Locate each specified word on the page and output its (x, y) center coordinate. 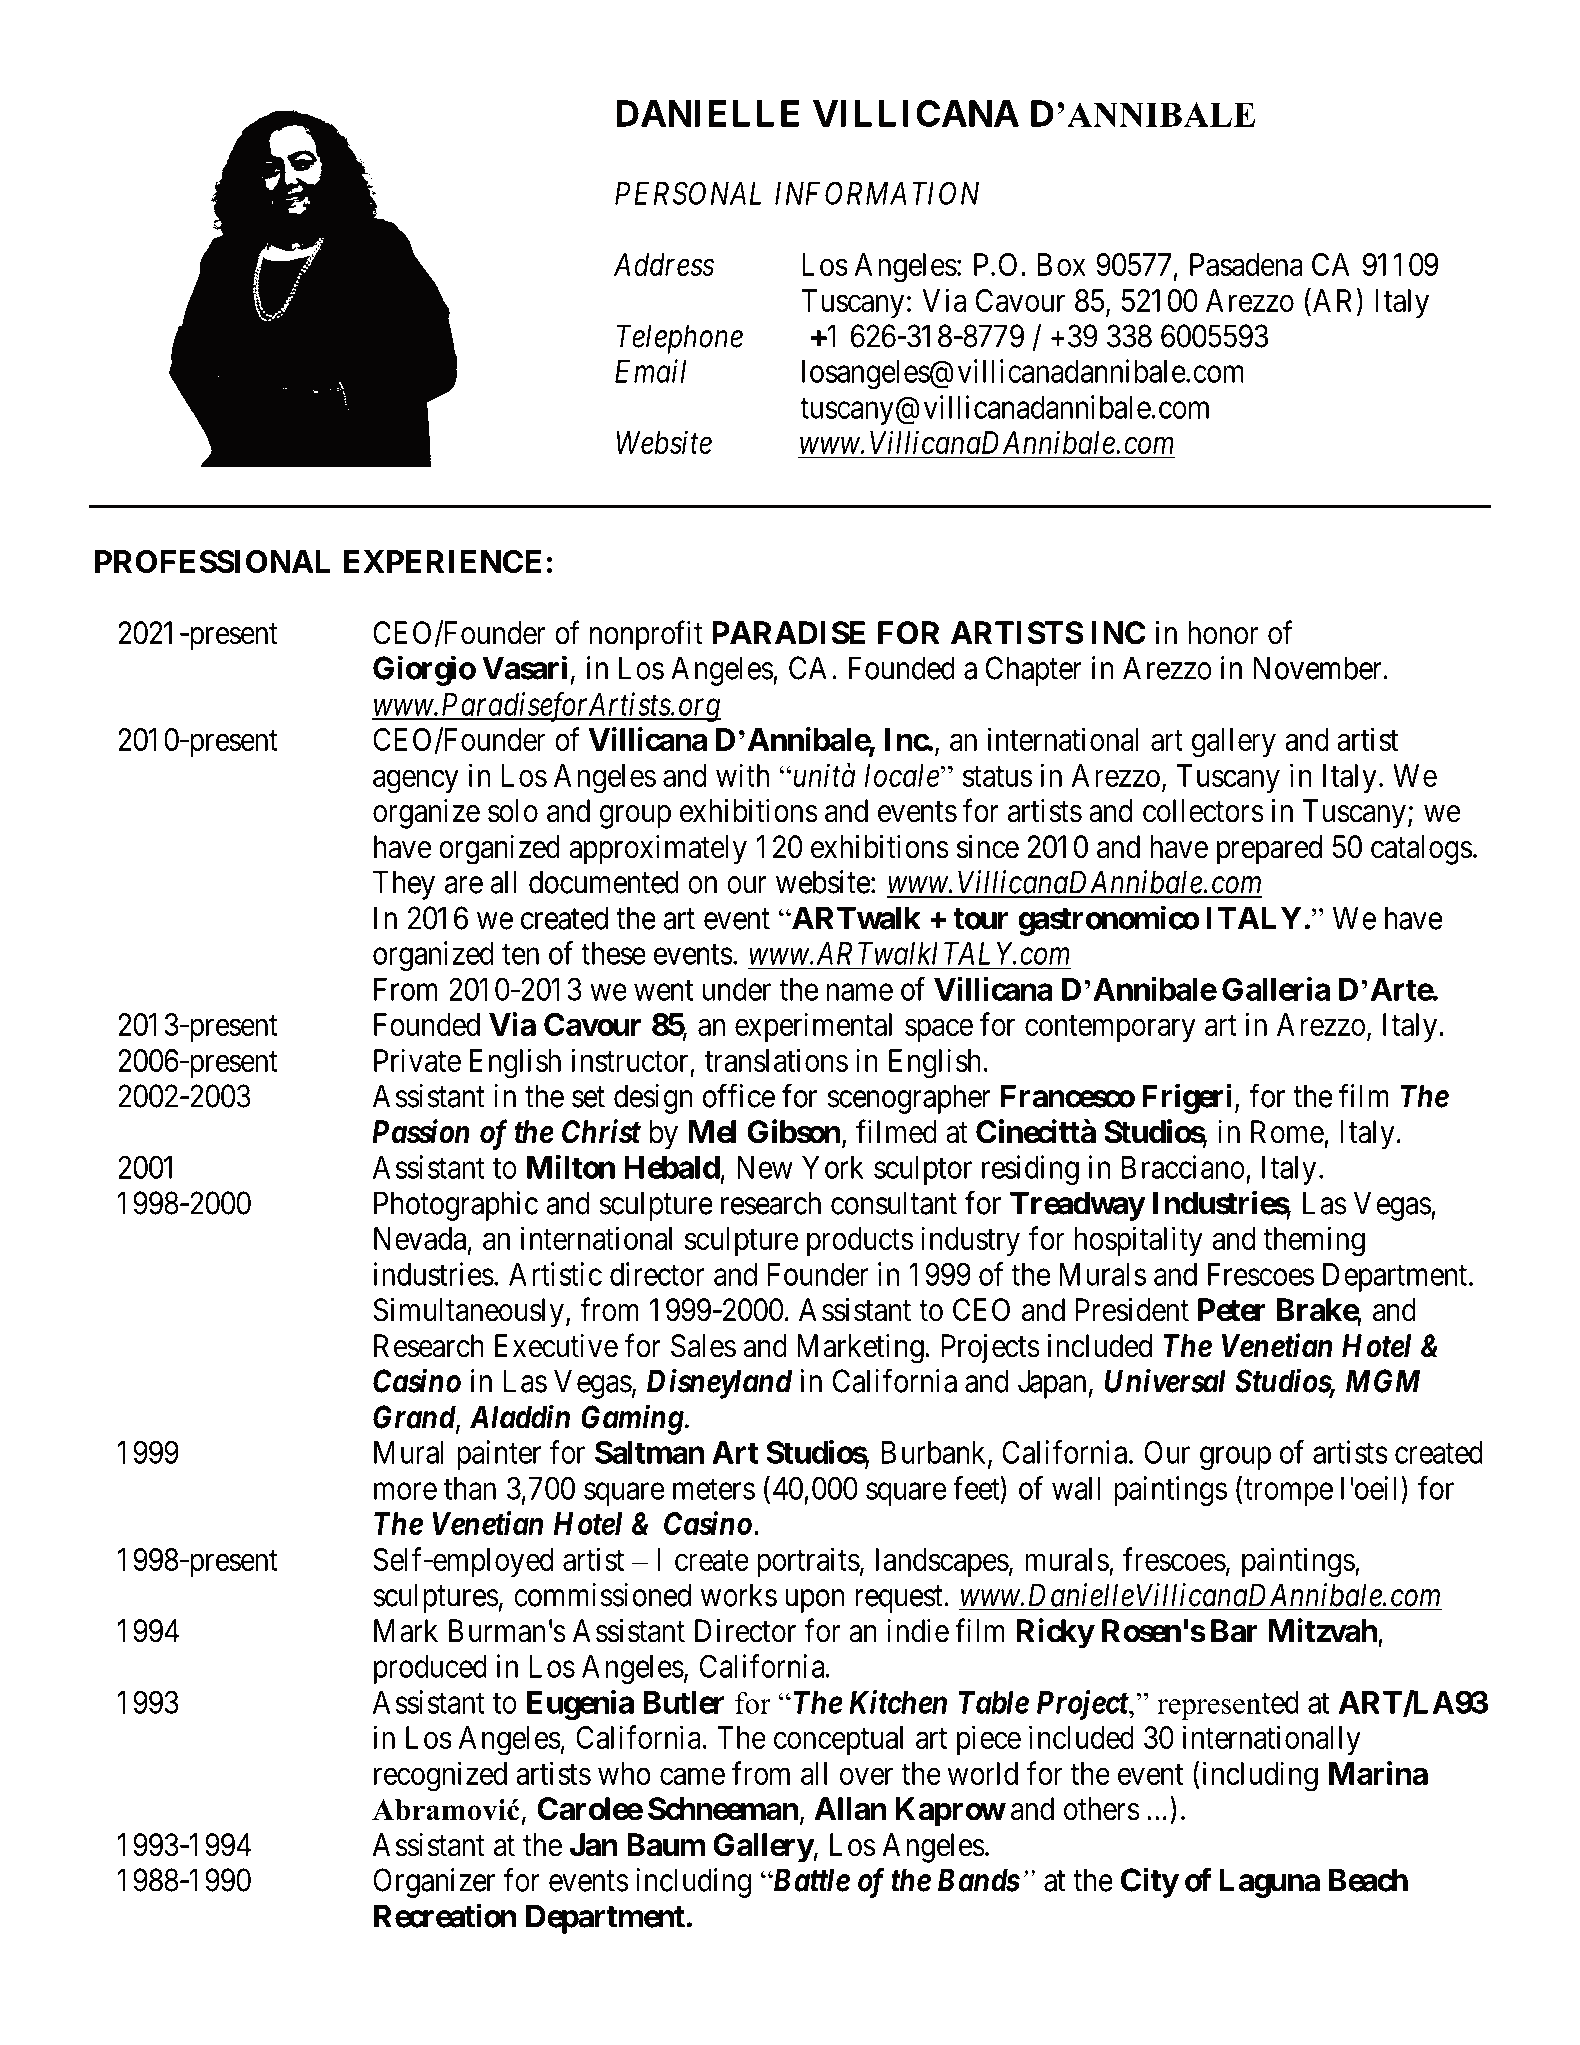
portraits (808, 1562)
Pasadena (1246, 264)
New (765, 1167)
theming (1314, 1241)
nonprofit (646, 635)
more (405, 1491)
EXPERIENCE (442, 561)
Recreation (445, 1915)
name (860, 992)
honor (1223, 633)
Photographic (456, 1206)
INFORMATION (877, 193)
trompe (1288, 1492)
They (404, 885)
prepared (1269, 850)
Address (664, 264)
